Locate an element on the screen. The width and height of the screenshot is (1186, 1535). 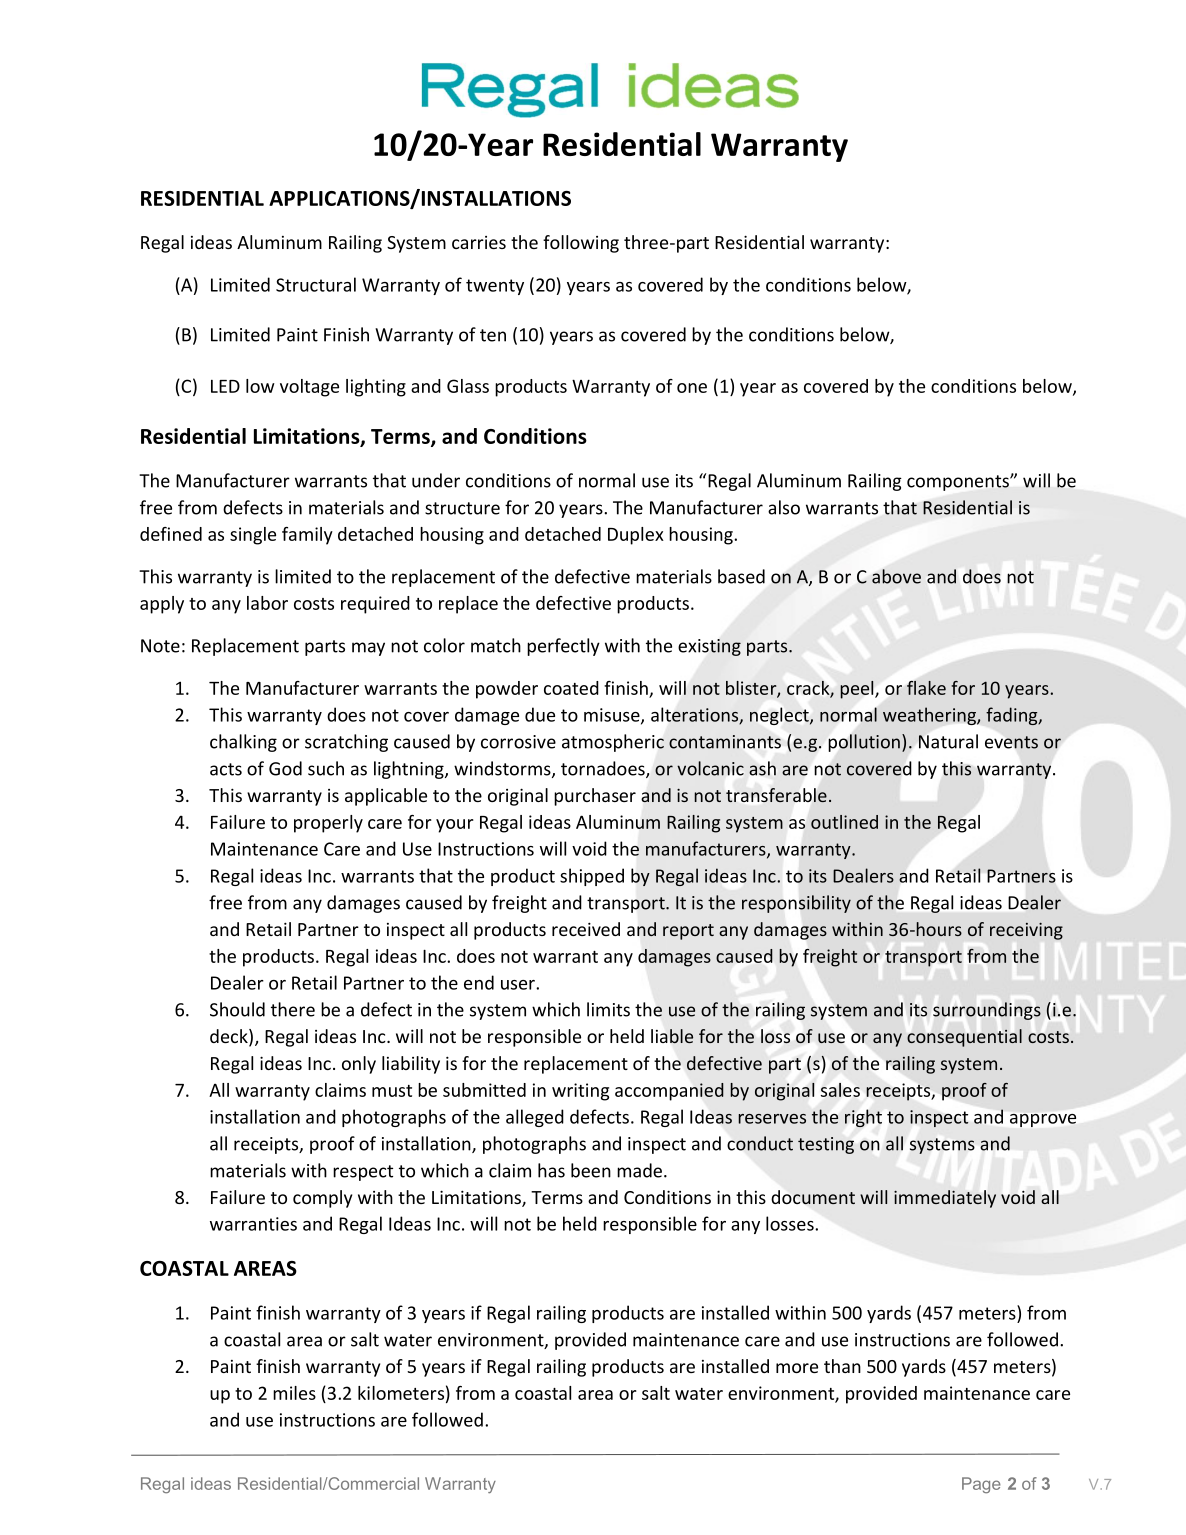
components is located at coordinates (959, 483).
